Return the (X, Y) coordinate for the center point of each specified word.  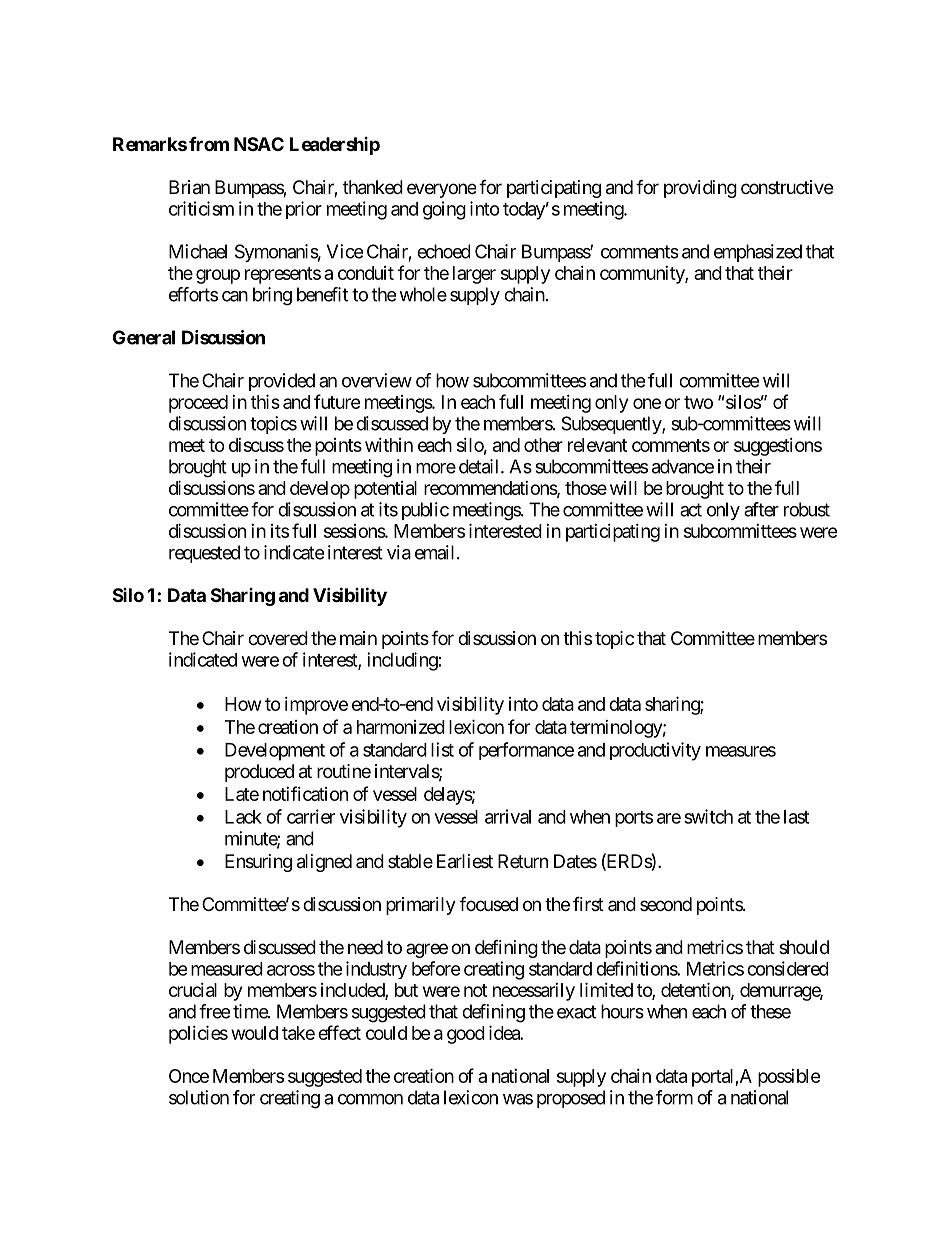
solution (199, 1097)
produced (259, 773)
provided (282, 382)
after (761, 509)
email (436, 552)
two (698, 402)
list (442, 749)
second (666, 904)
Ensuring (258, 863)
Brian (189, 187)
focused (488, 903)
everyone (441, 190)
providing (700, 189)
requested (204, 554)
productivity (655, 751)
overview (377, 380)
